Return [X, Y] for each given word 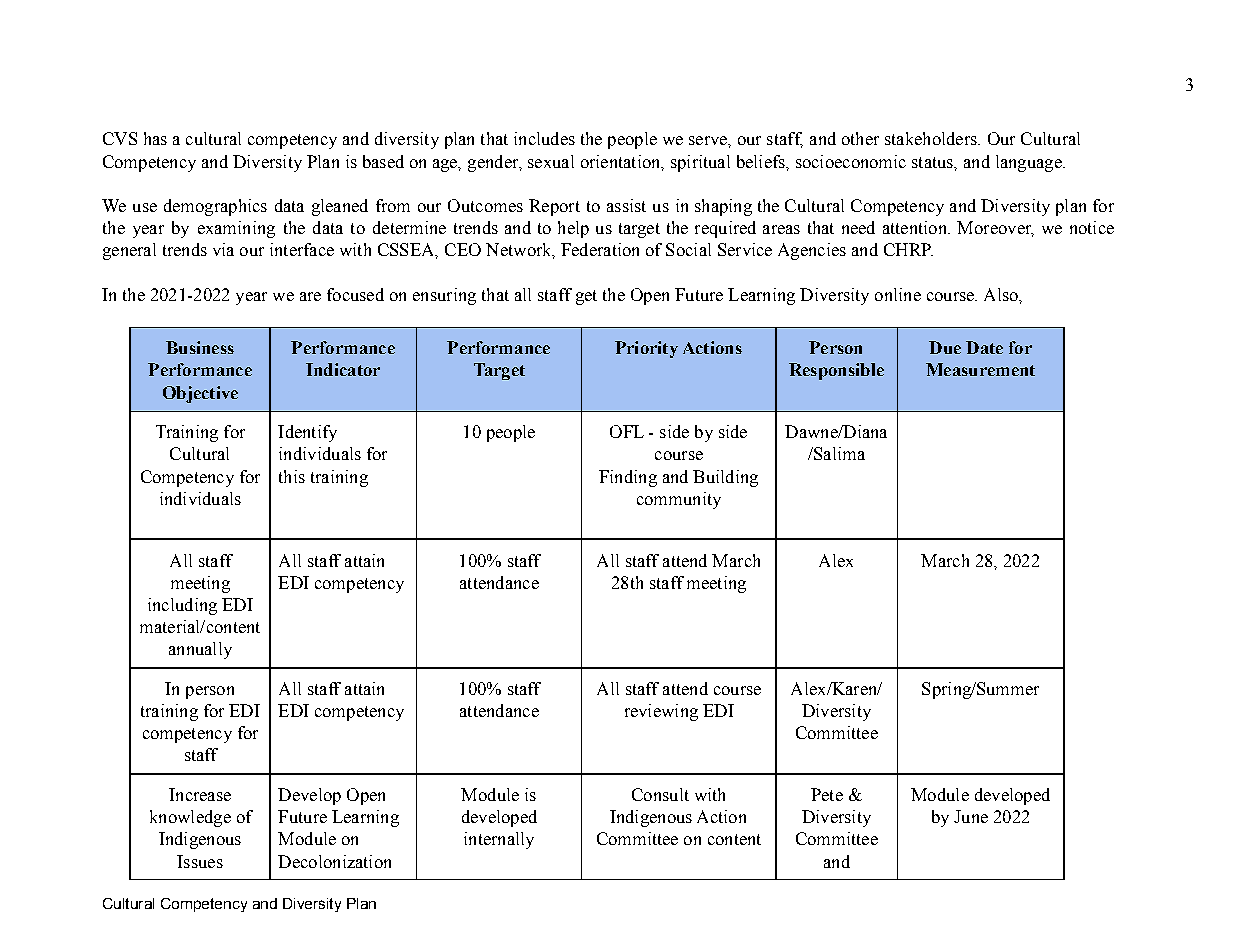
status [934, 163]
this [292, 476]
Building [725, 478]
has [155, 138]
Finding [628, 478]
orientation [622, 162]
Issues [200, 861]
